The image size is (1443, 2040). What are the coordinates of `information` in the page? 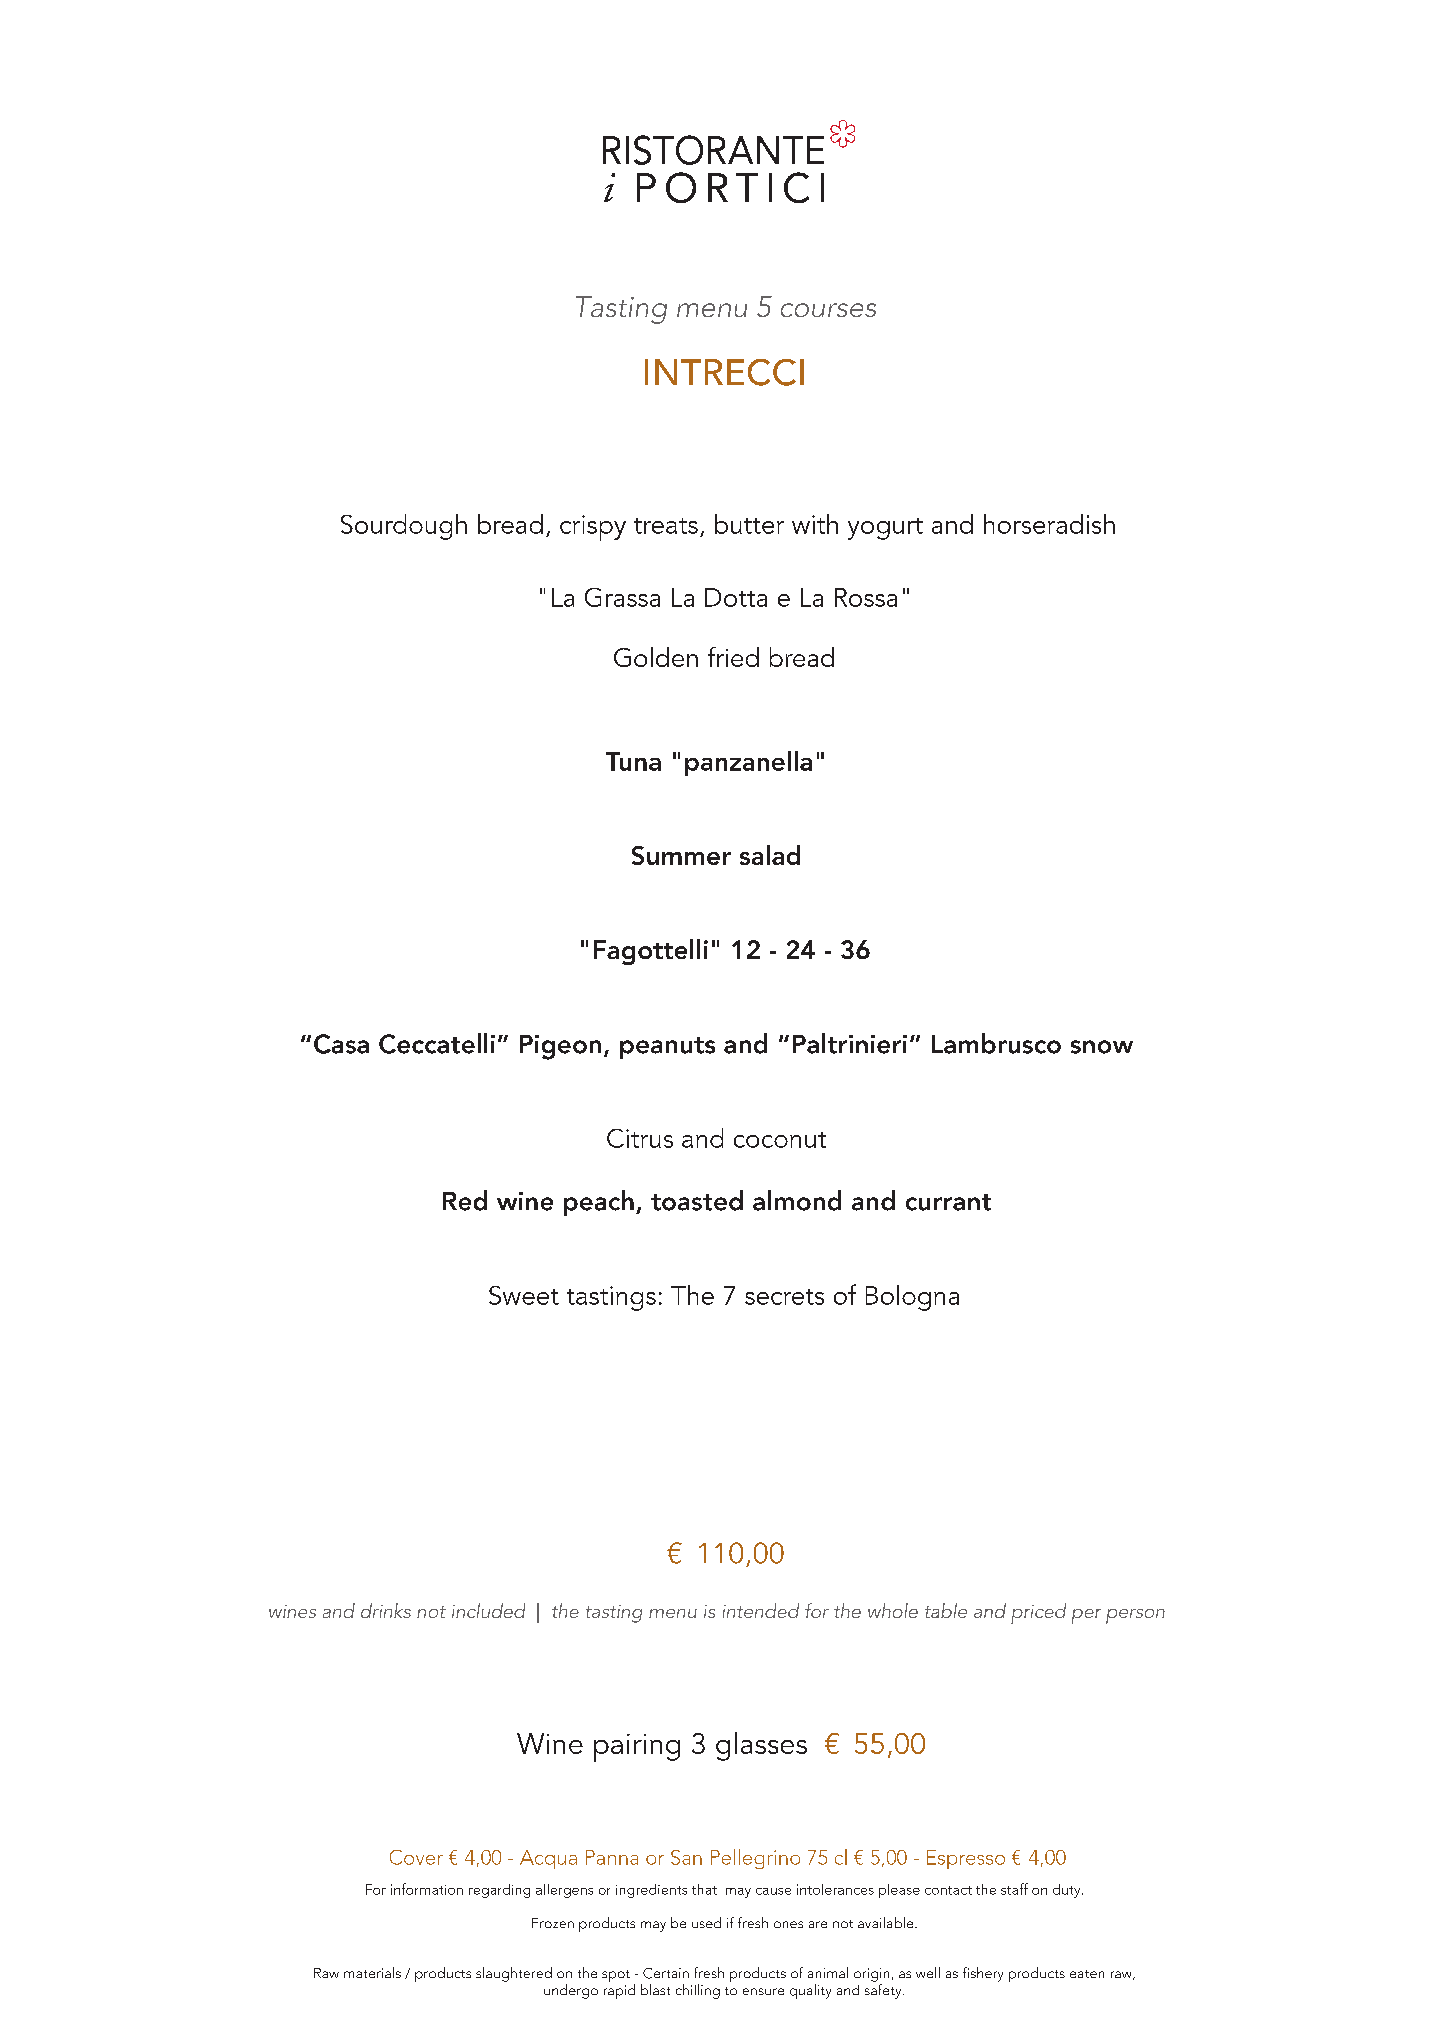 It's located at (427, 1889).
